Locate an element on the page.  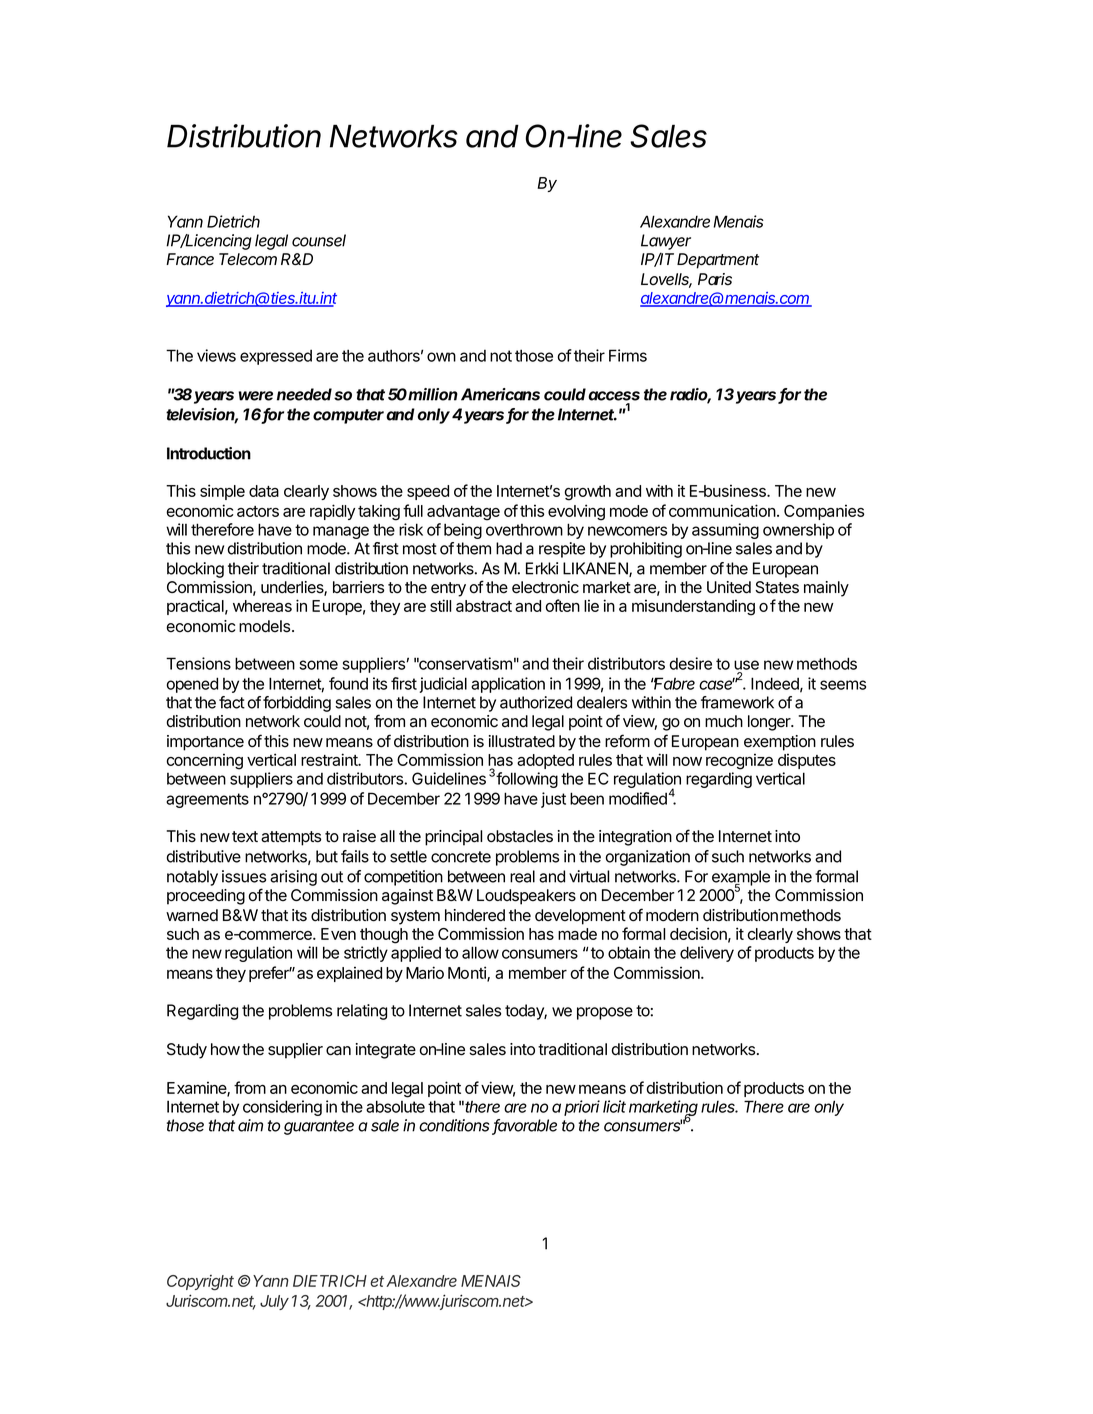
States is located at coordinates (777, 587).
